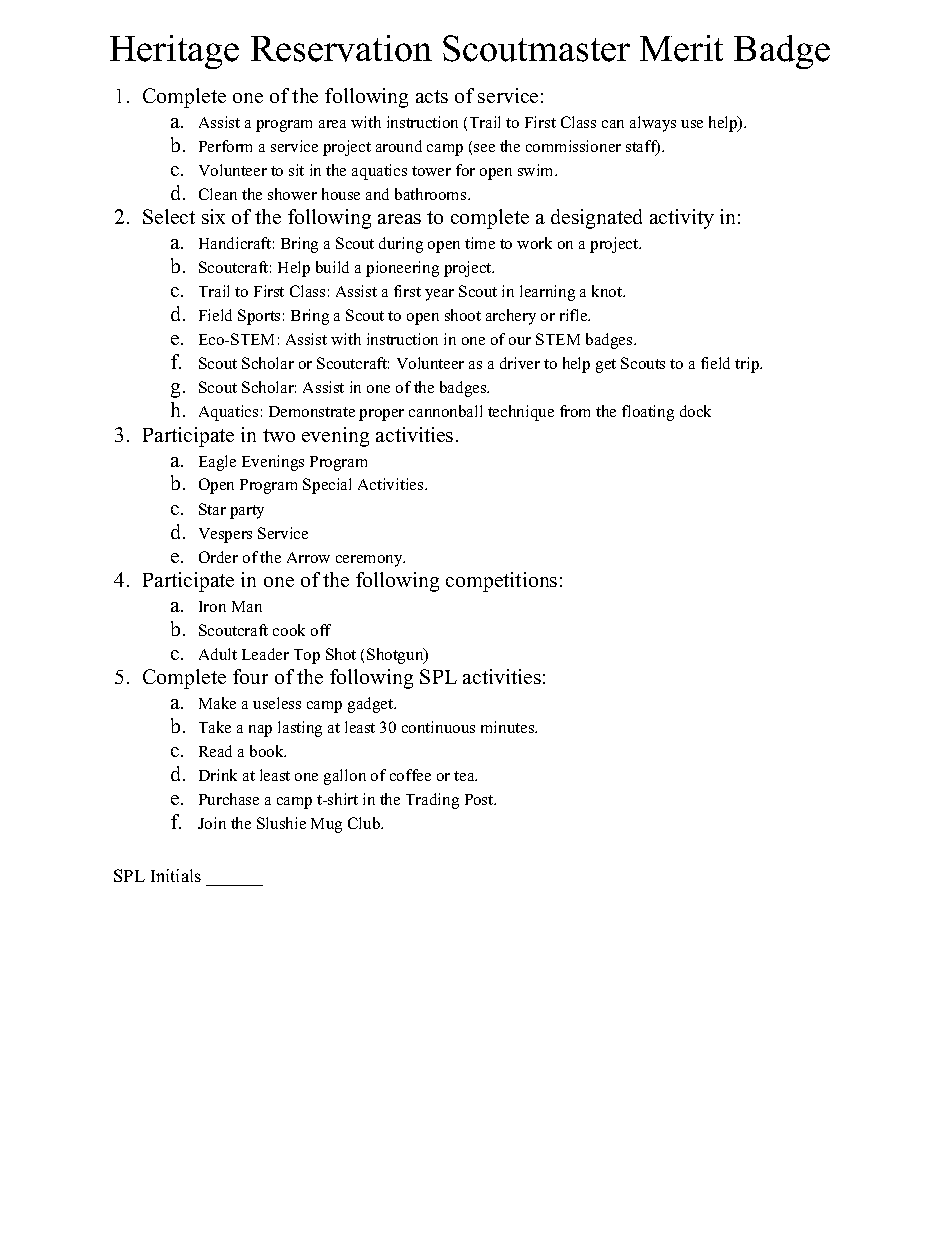 Image resolution: width=952 pixels, height=1233 pixels. I want to click on two, so click(279, 435).
